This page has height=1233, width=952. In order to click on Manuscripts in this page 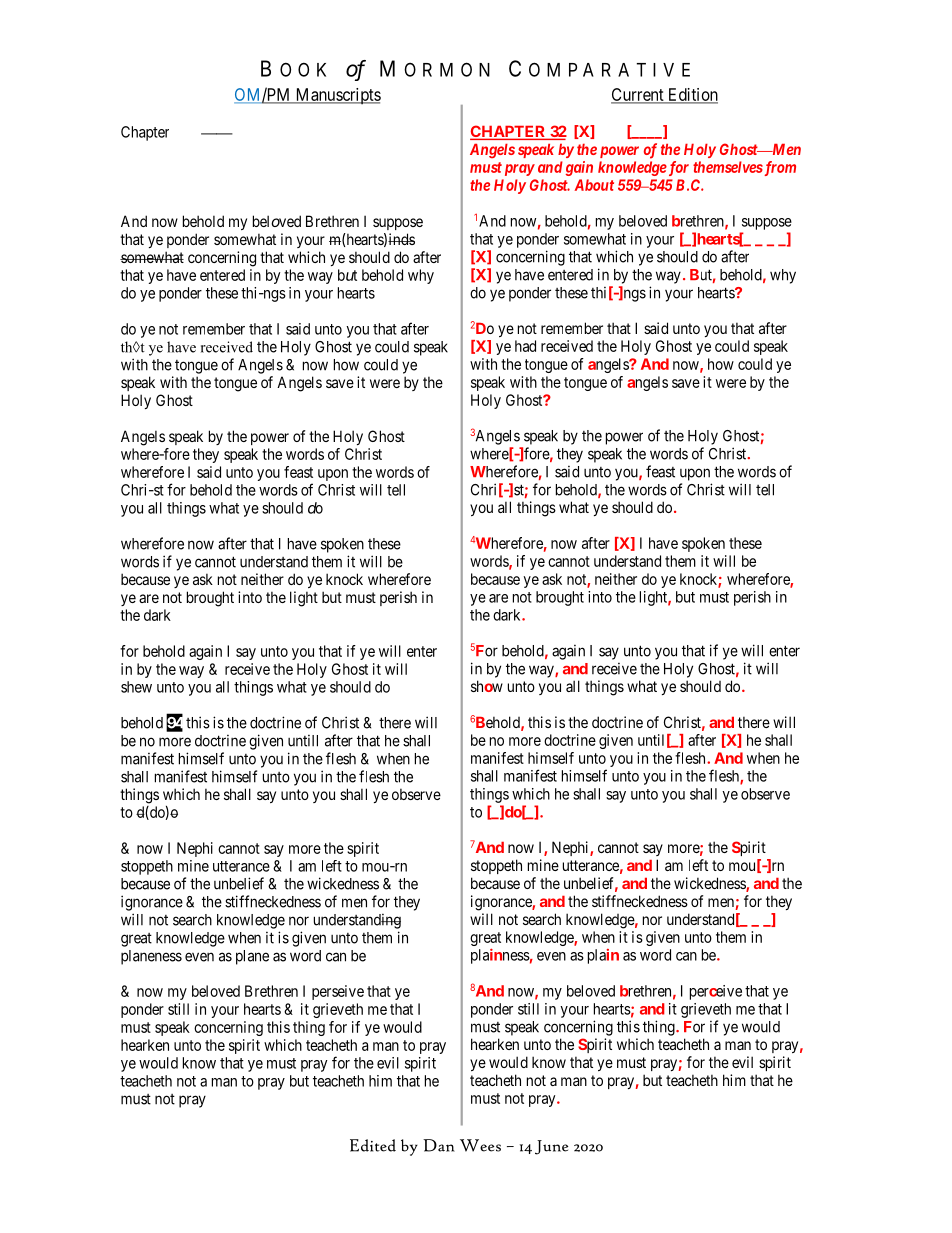, I will do `click(337, 96)`.
